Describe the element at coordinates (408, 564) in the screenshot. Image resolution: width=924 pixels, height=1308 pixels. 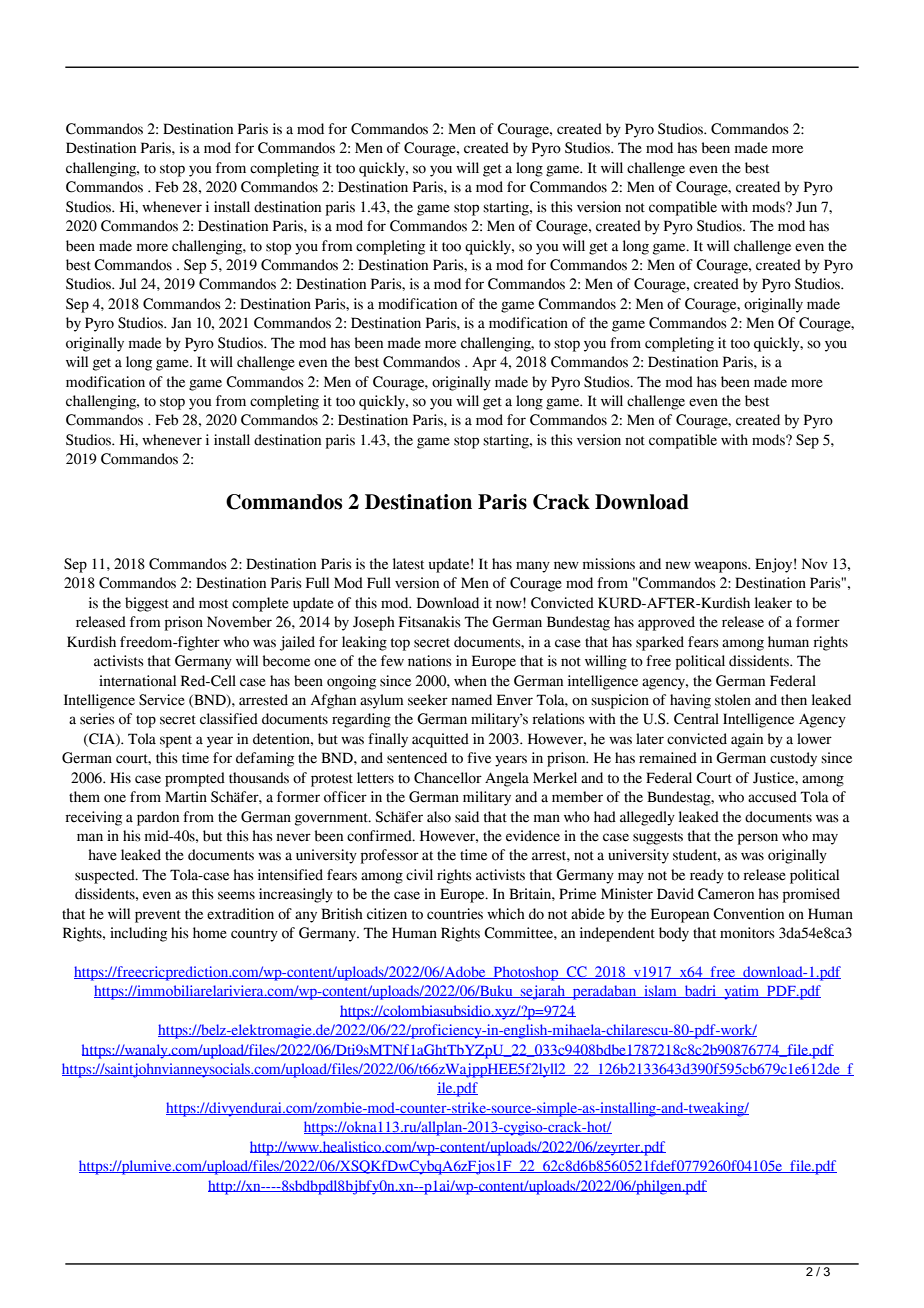
I see `latest` at that location.
